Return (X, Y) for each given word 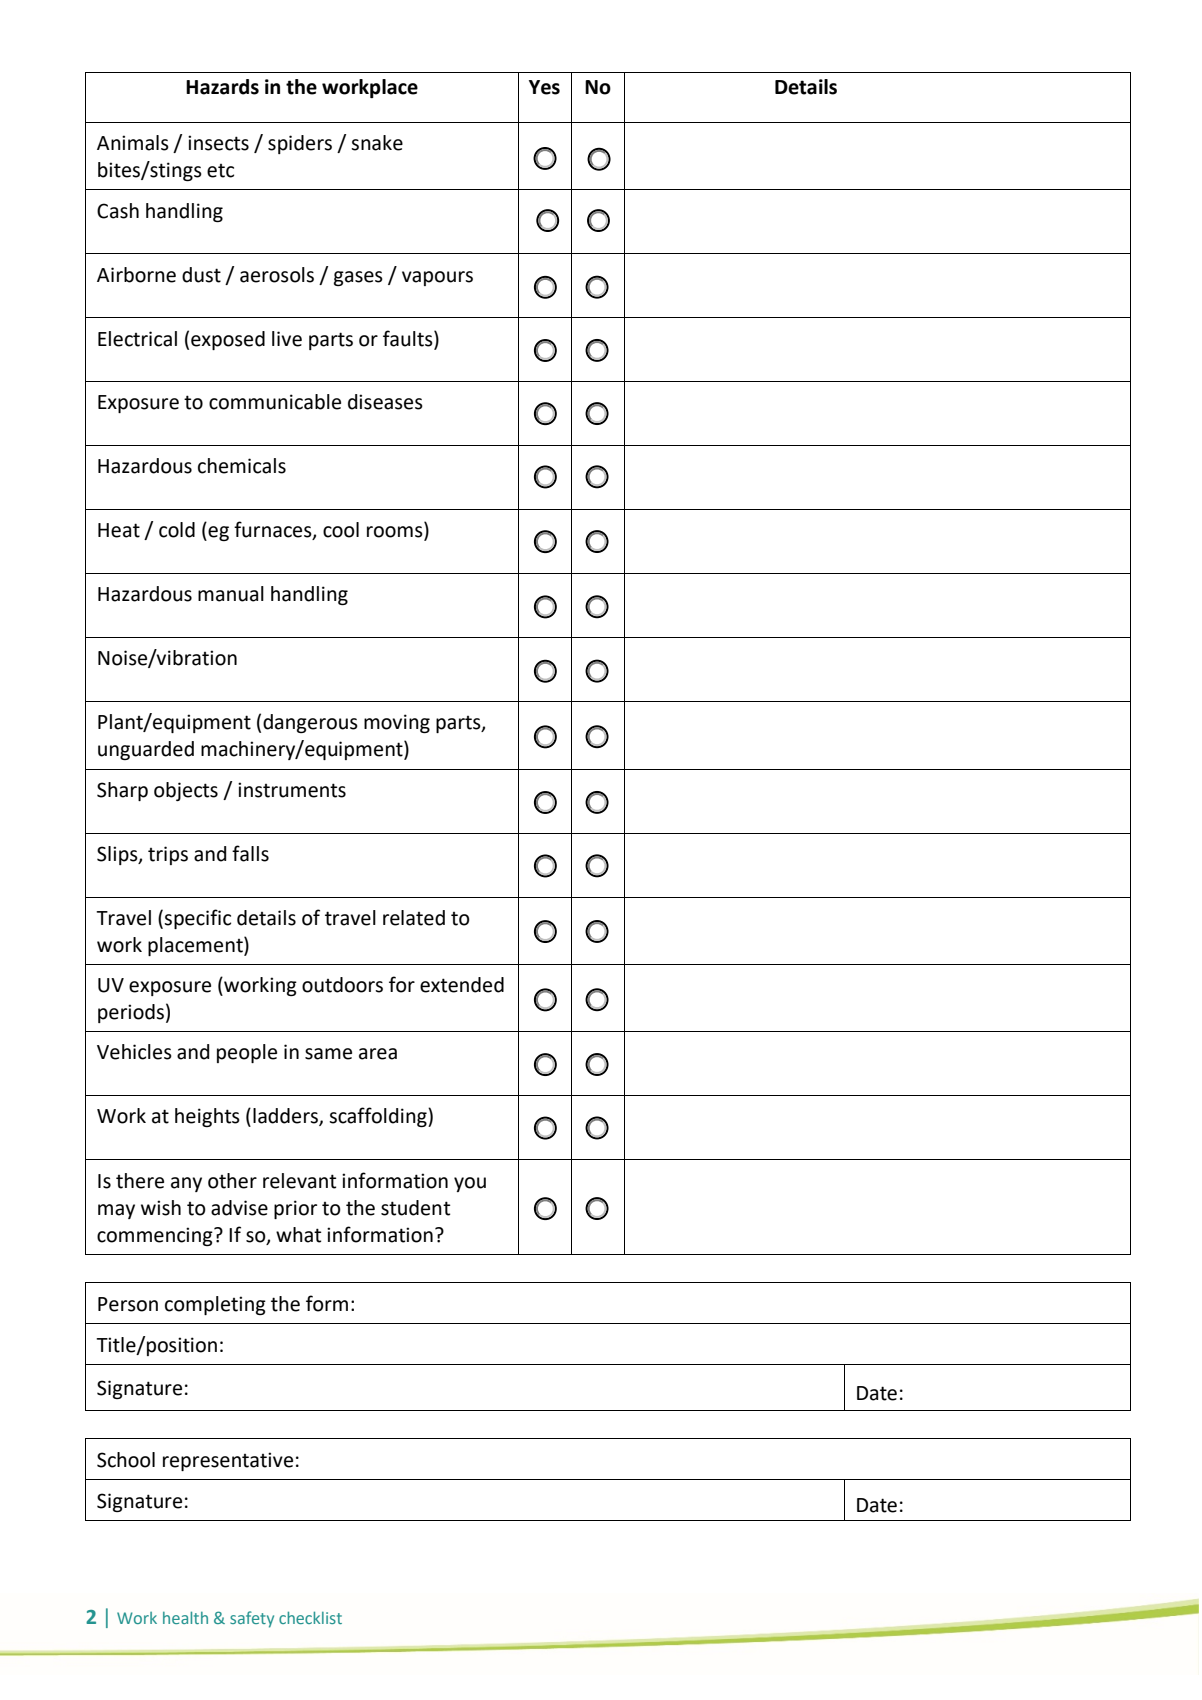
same (328, 1054)
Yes (544, 87)
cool (341, 530)
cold (177, 530)
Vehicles (134, 1052)
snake (377, 143)
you (470, 1184)
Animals (133, 143)
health (185, 1617)
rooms (396, 533)
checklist (310, 1617)
